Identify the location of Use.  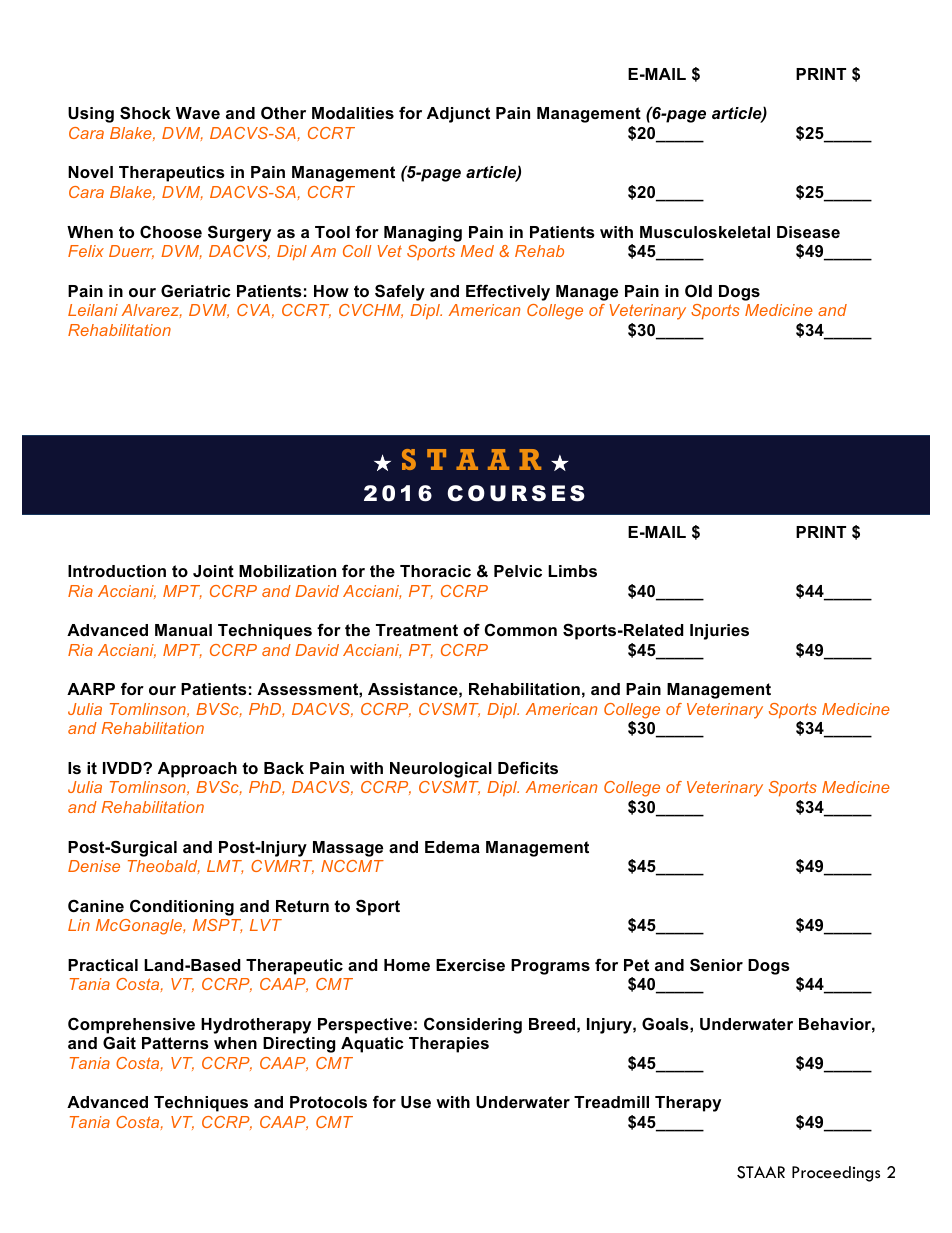
(416, 1102).
